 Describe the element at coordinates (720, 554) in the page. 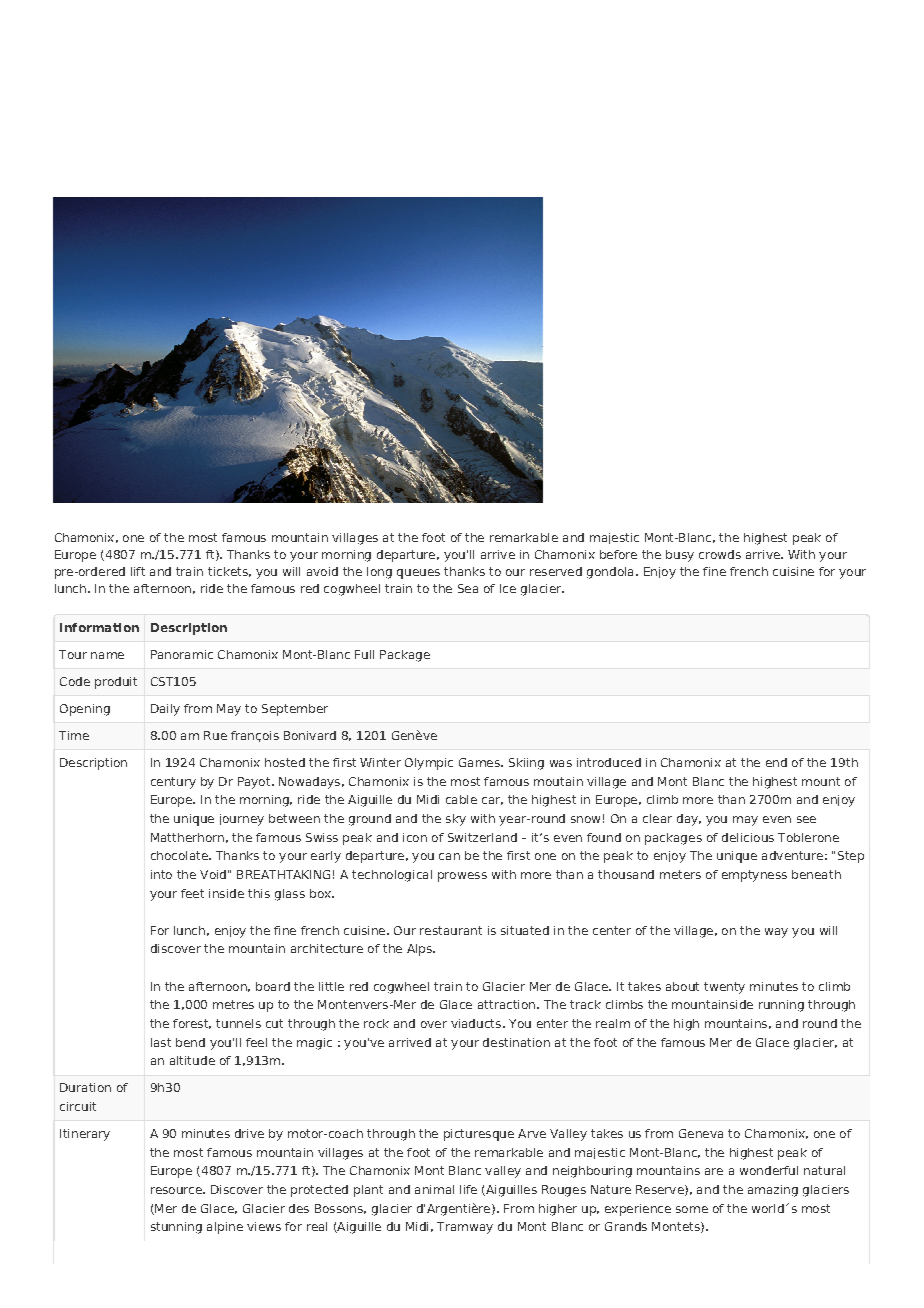

I see `crowds` at that location.
